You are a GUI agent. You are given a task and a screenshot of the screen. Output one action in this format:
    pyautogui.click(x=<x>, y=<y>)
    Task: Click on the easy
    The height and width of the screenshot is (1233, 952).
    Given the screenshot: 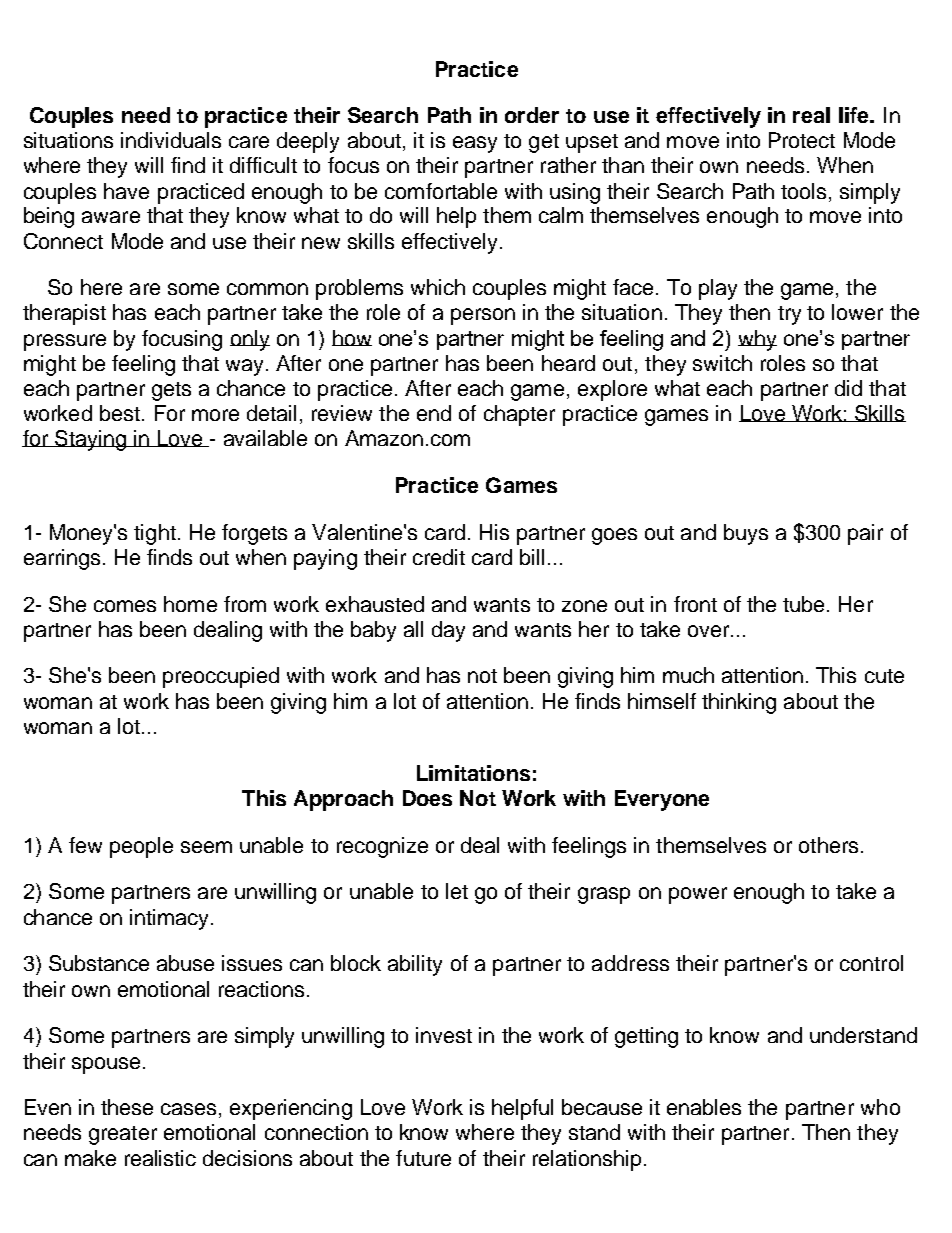 What is the action you would take?
    pyautogui.click(x=475, y=144)
